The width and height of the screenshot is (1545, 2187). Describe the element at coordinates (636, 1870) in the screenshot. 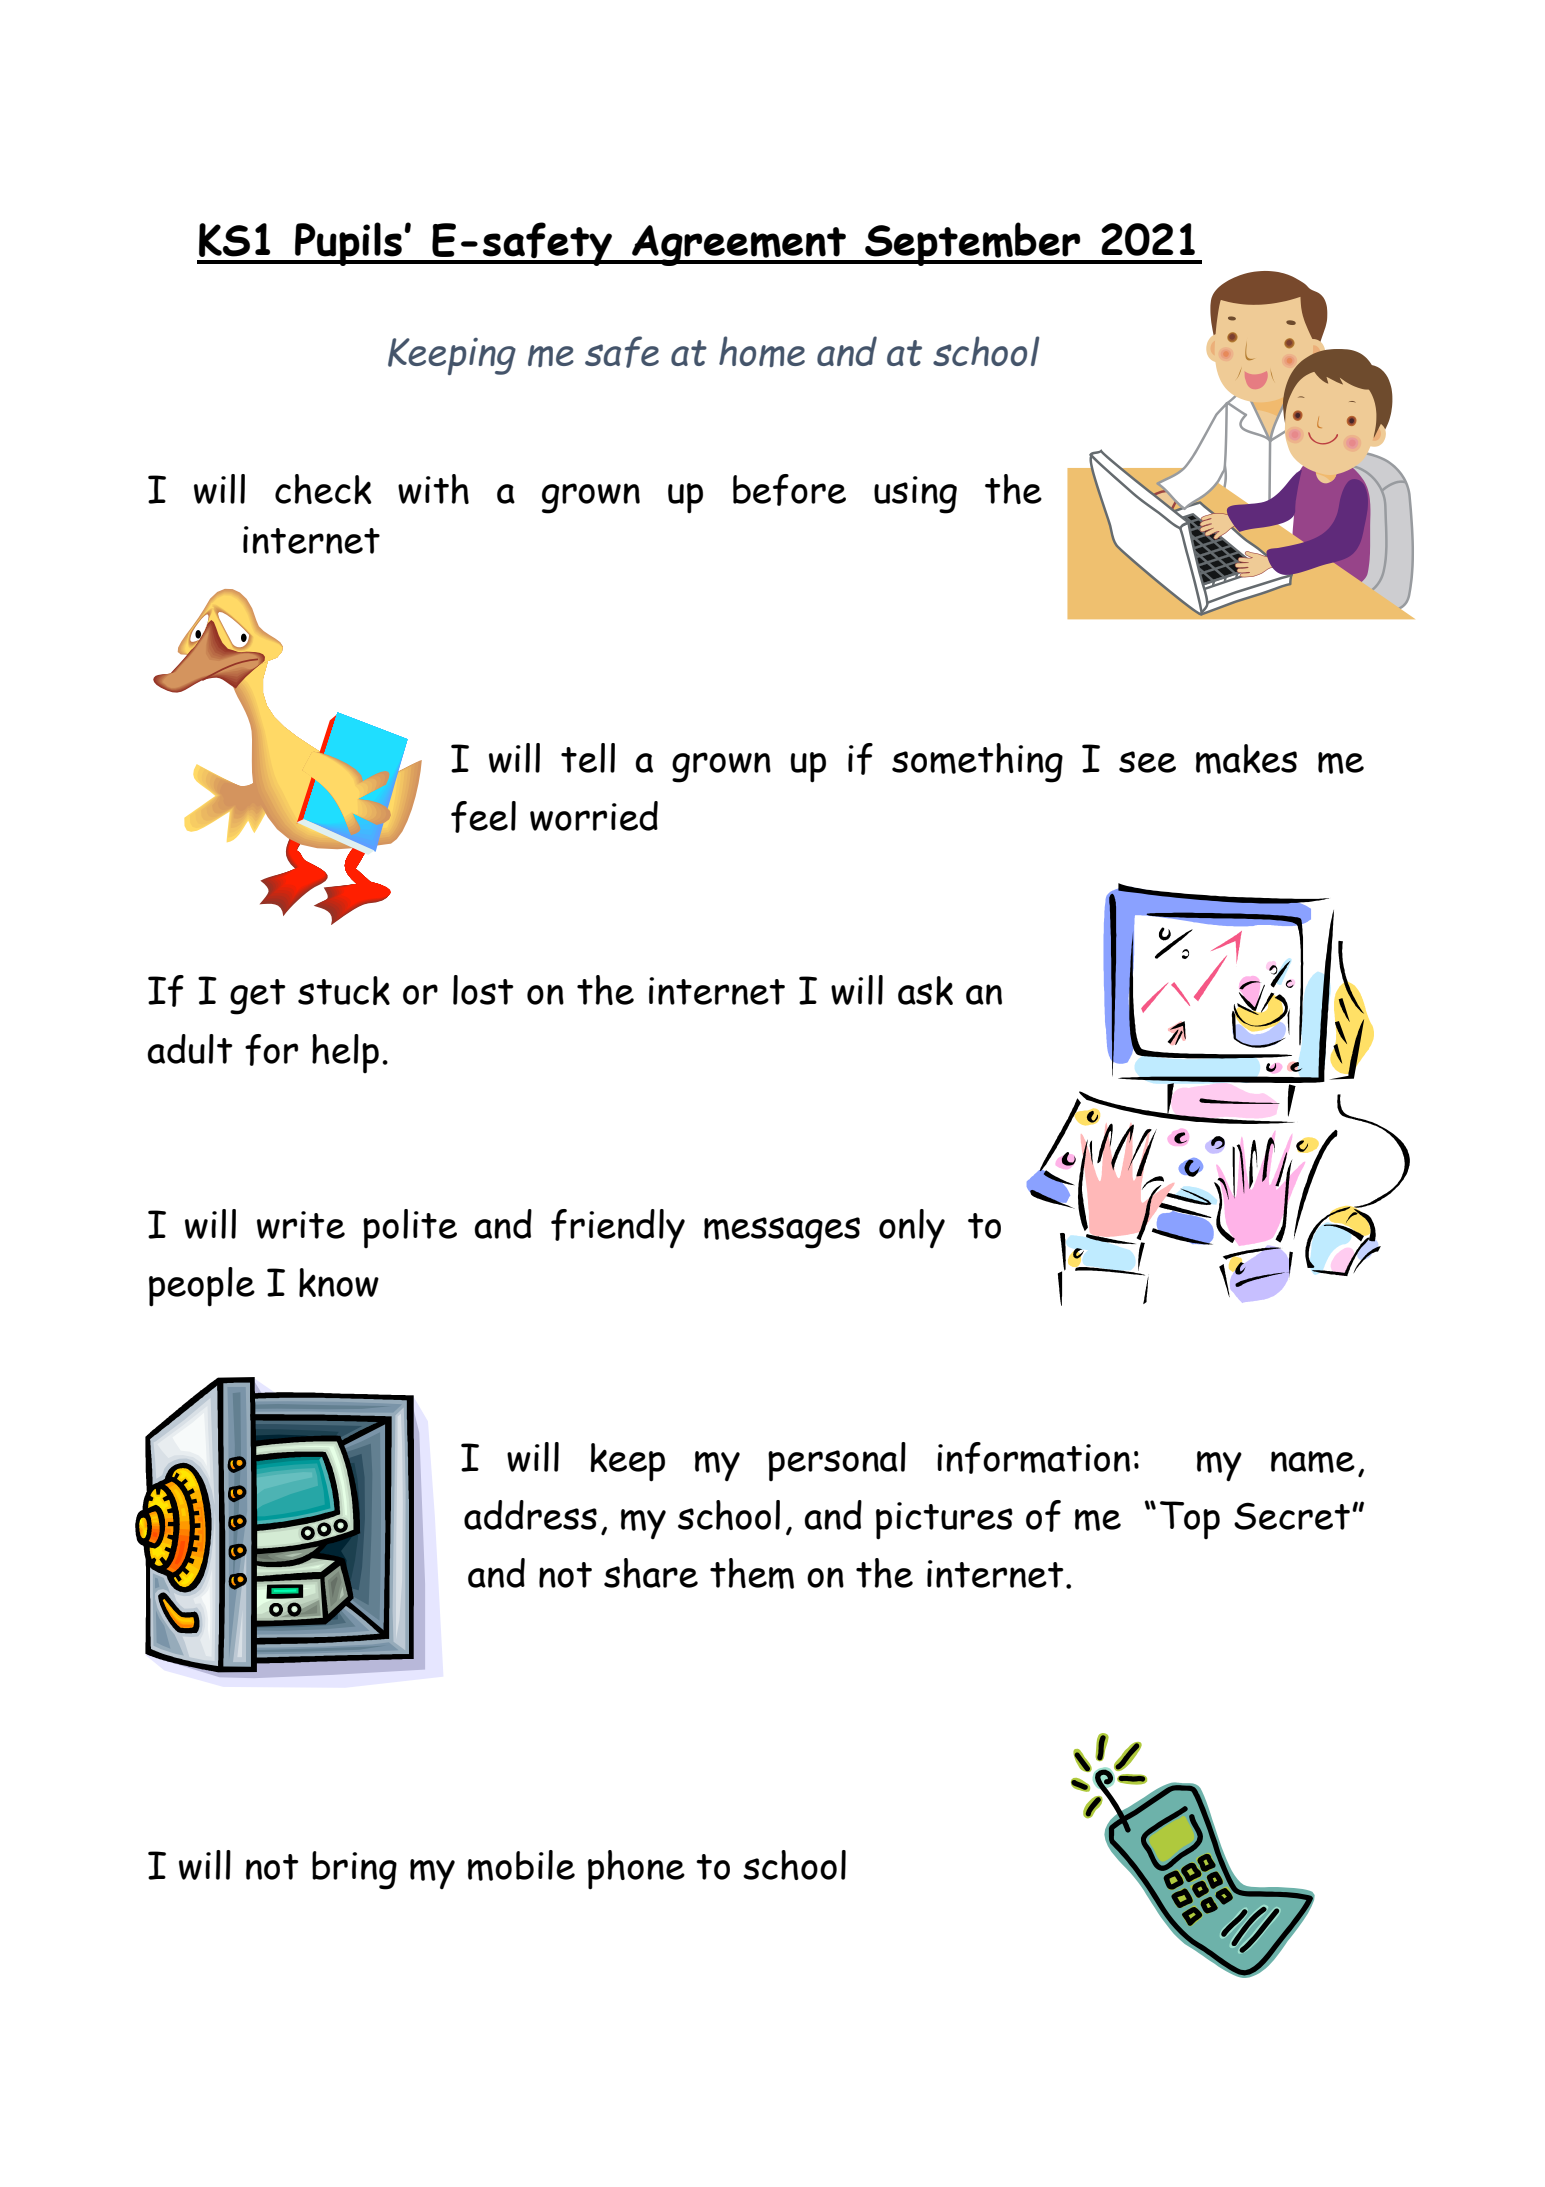

I see `phone` at that location.
